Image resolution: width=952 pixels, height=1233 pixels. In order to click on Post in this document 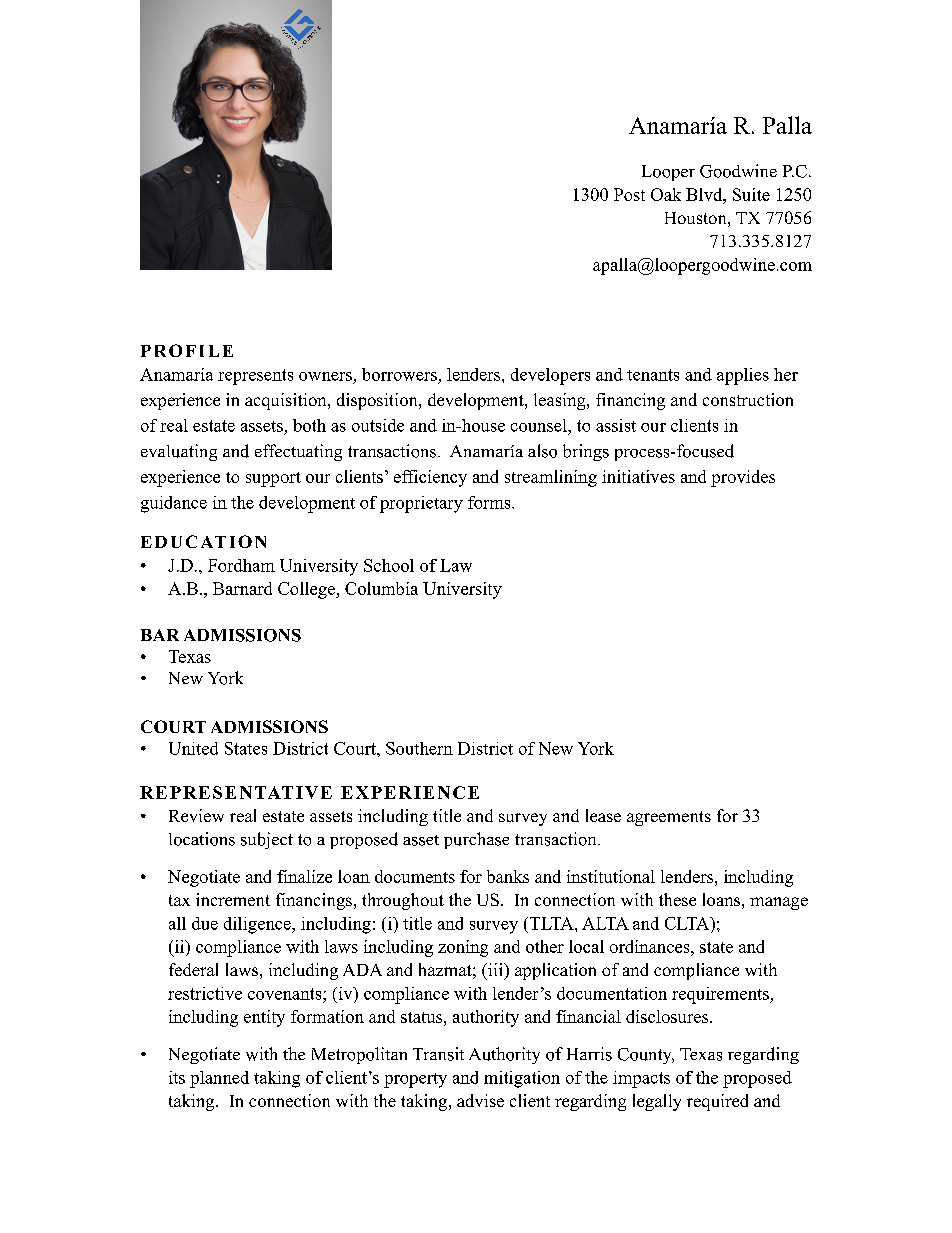, I will do `click(629, 194)`.
